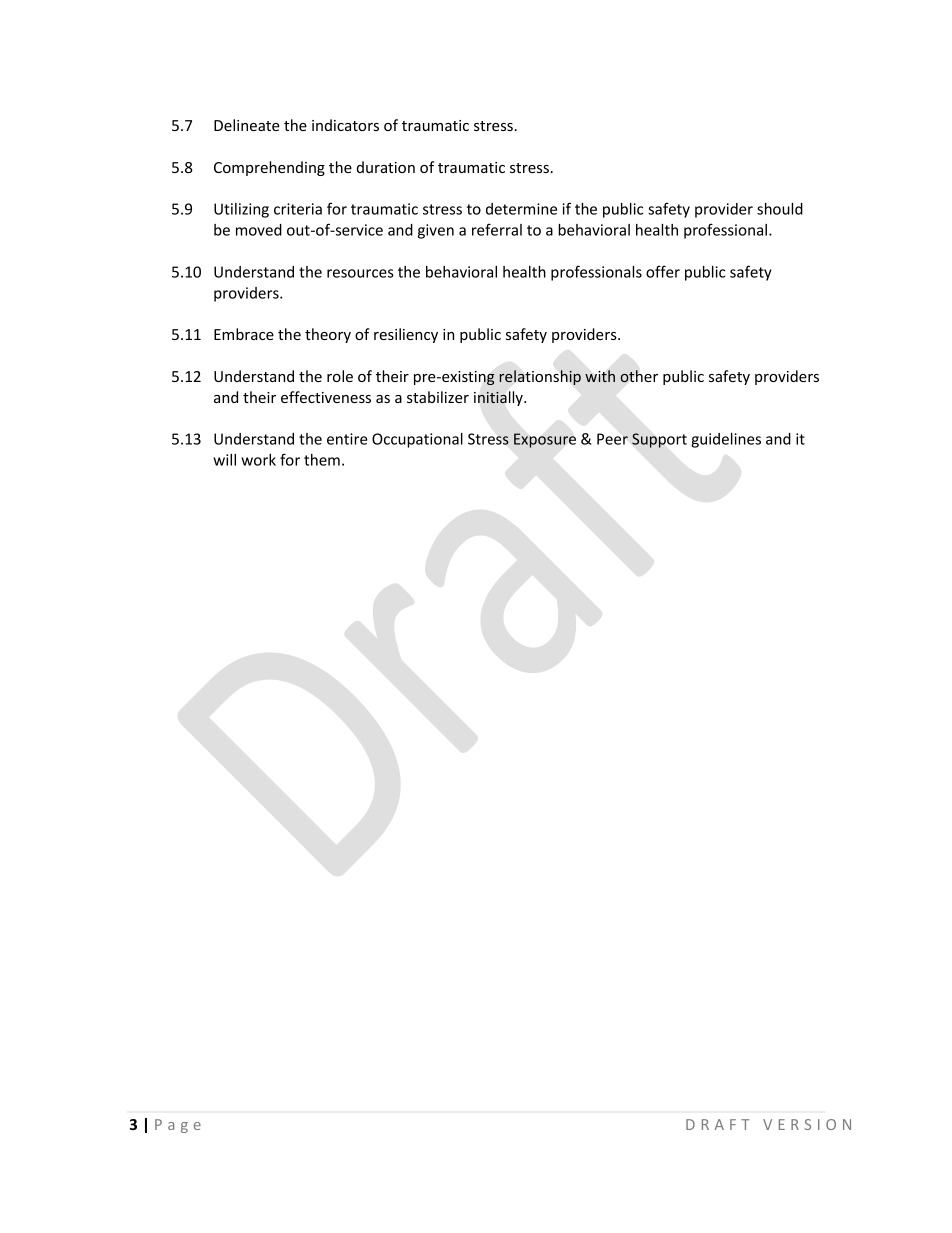 The image size is (952, 1233). I want to click on offer, so click(663, 271).
